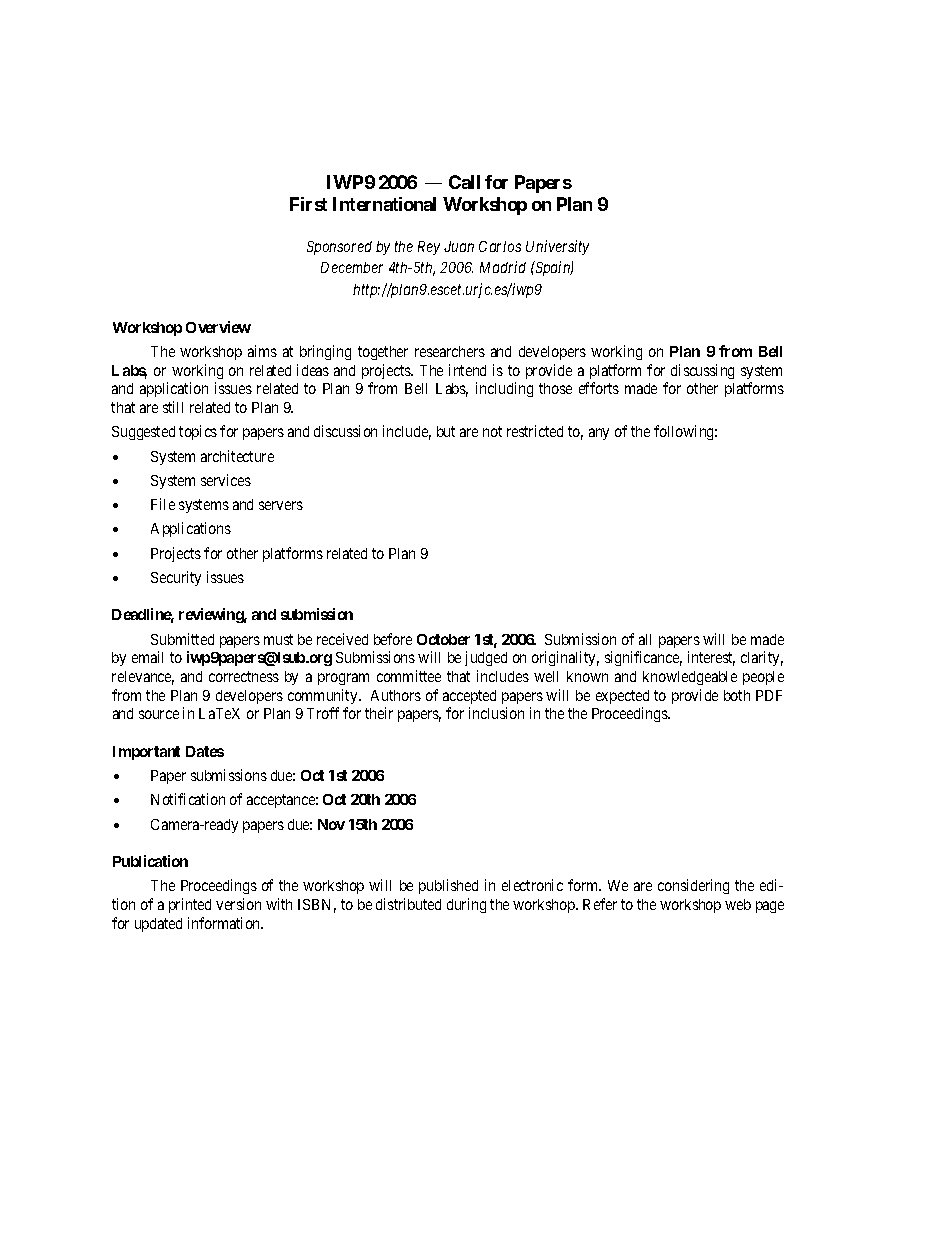 The height and width of the screenshot is (1233, 952). I want to click on topics, so click(198, 432).
